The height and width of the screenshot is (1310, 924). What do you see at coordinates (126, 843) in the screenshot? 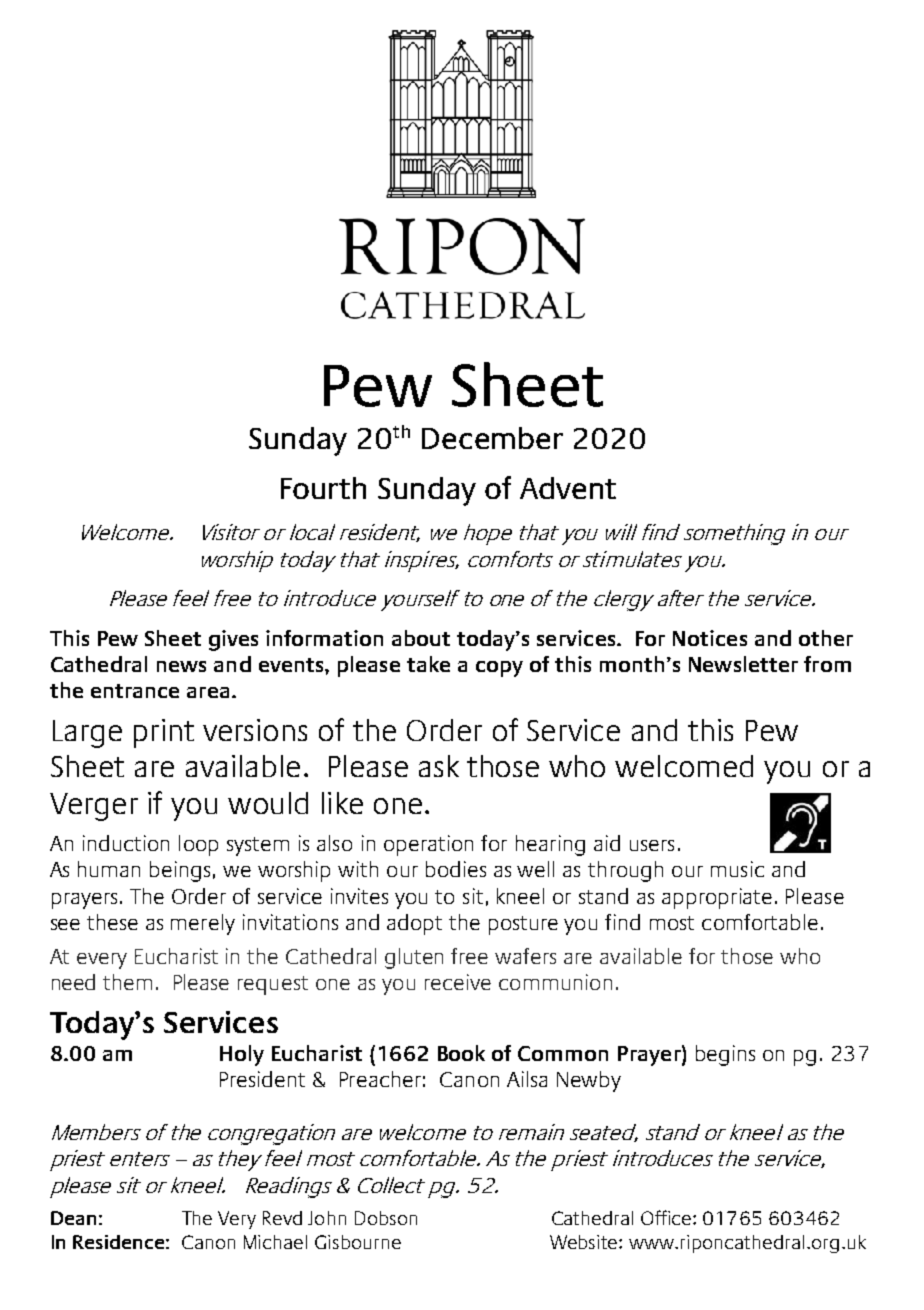
I see `induction` at bounding box center [126, 843].
